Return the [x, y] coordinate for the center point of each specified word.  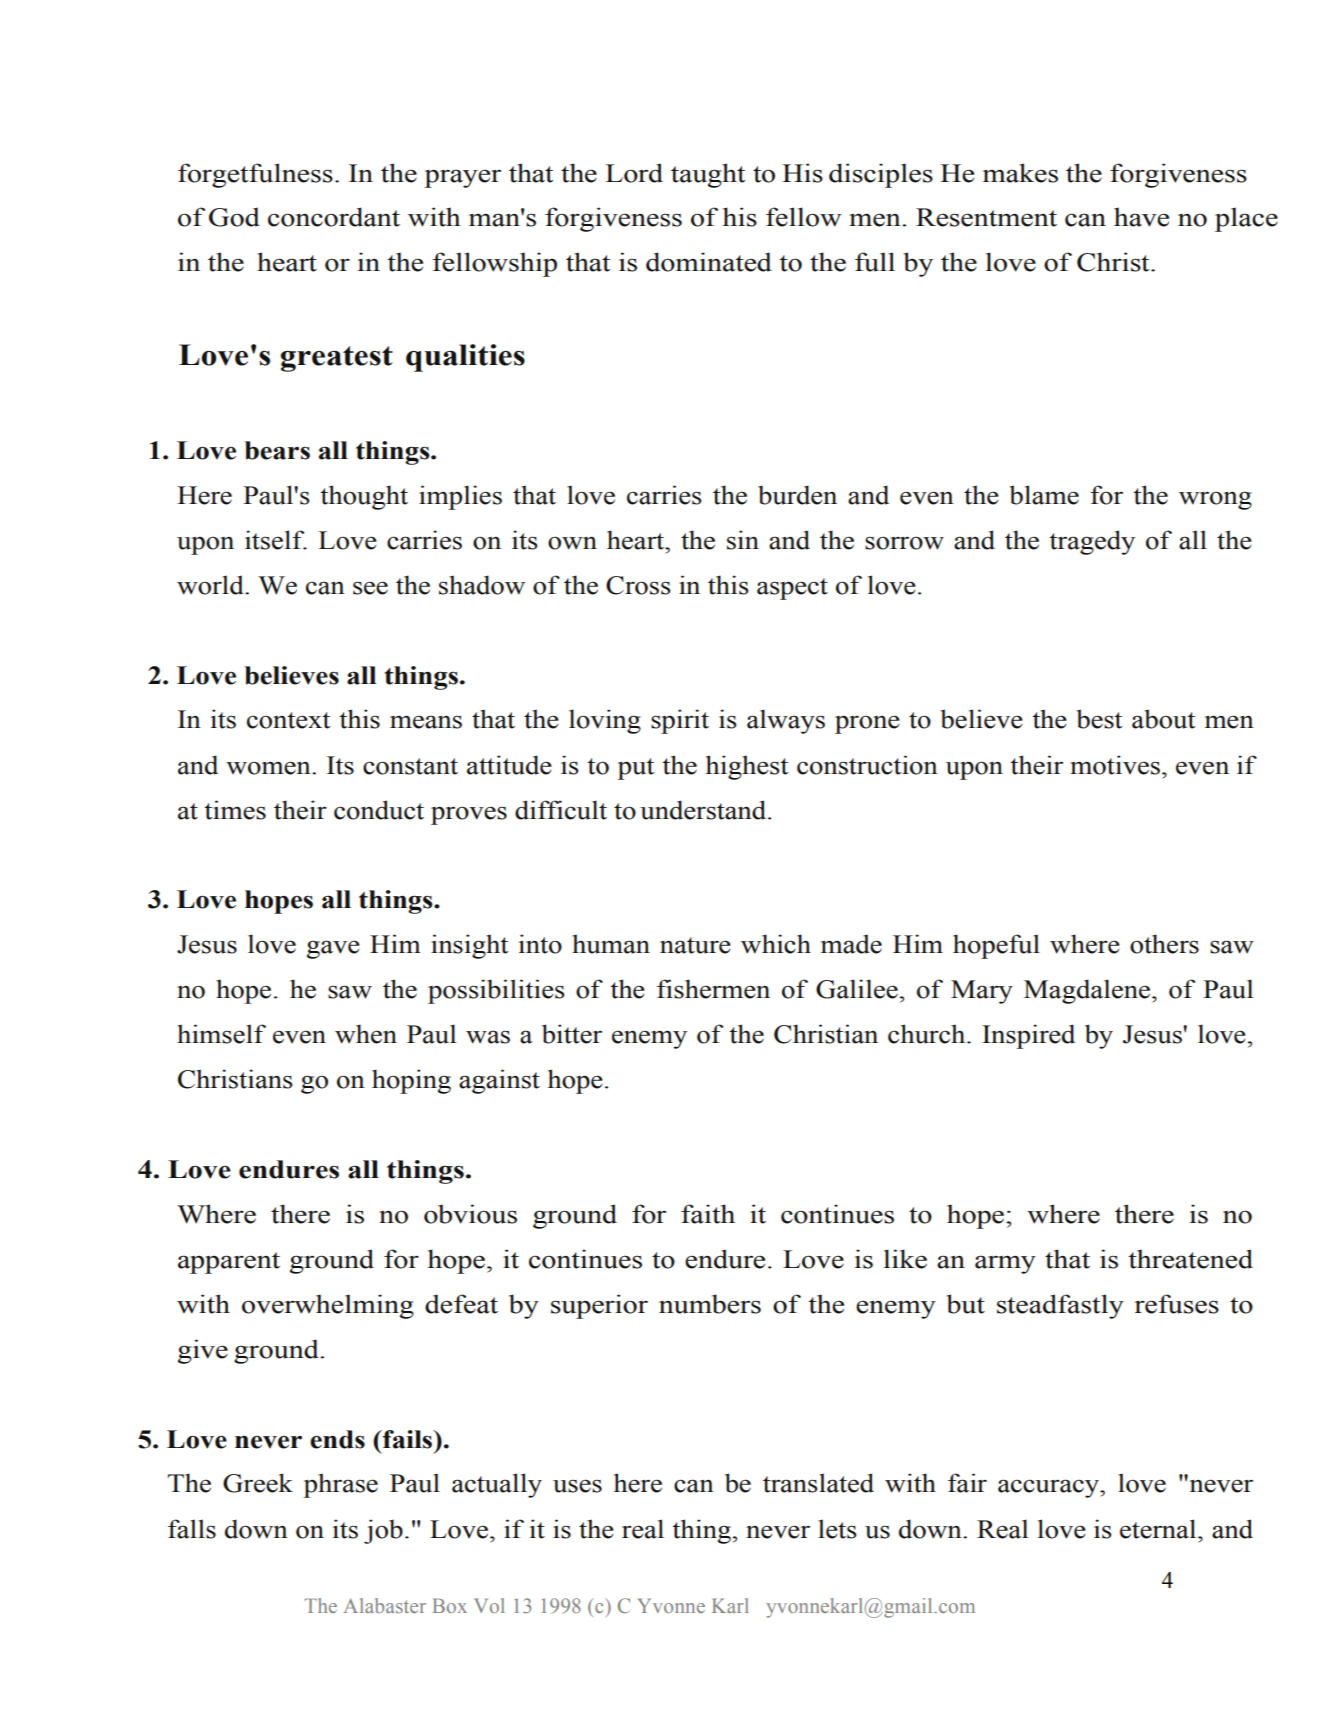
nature [695, 945]
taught [708, 175]
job [383, 1531]
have [1141, 217]
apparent [229, 1263]
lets [837, 1529]
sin [743, 540]
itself [276, 540]
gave [333, 949]
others [1164, 944]
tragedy [1092, 542]
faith [708, 1214]
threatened [1190, 1259]
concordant [334, 217]
